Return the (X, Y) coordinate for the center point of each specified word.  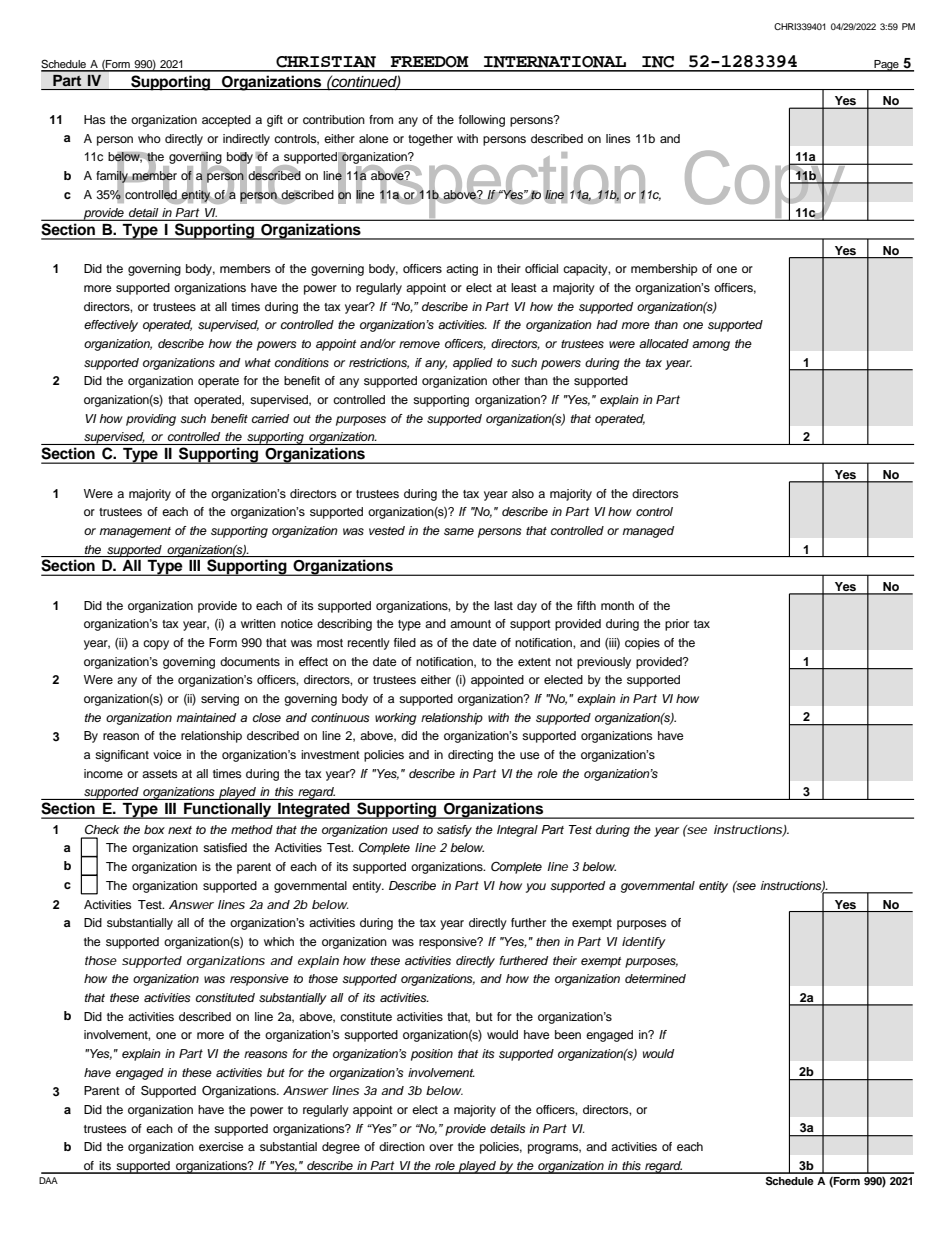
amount (470, 624)
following (482, 121)
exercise (221, 1146)
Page (886, 66)
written (258, 623)
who (149, 138)
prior (677, 625)
